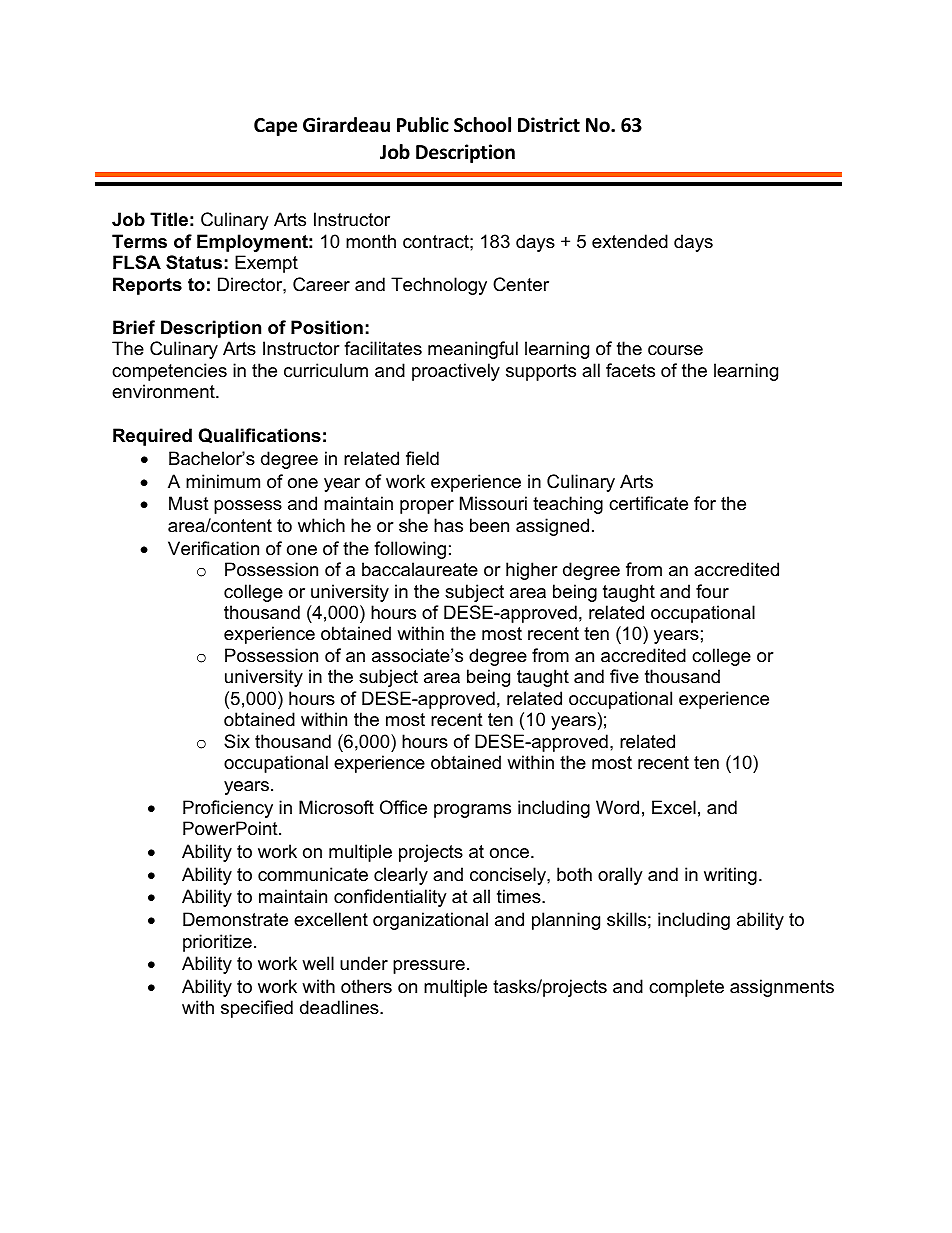 This screenshot has width=952, height=1233. I want to click on extended, so click(630, 241).
